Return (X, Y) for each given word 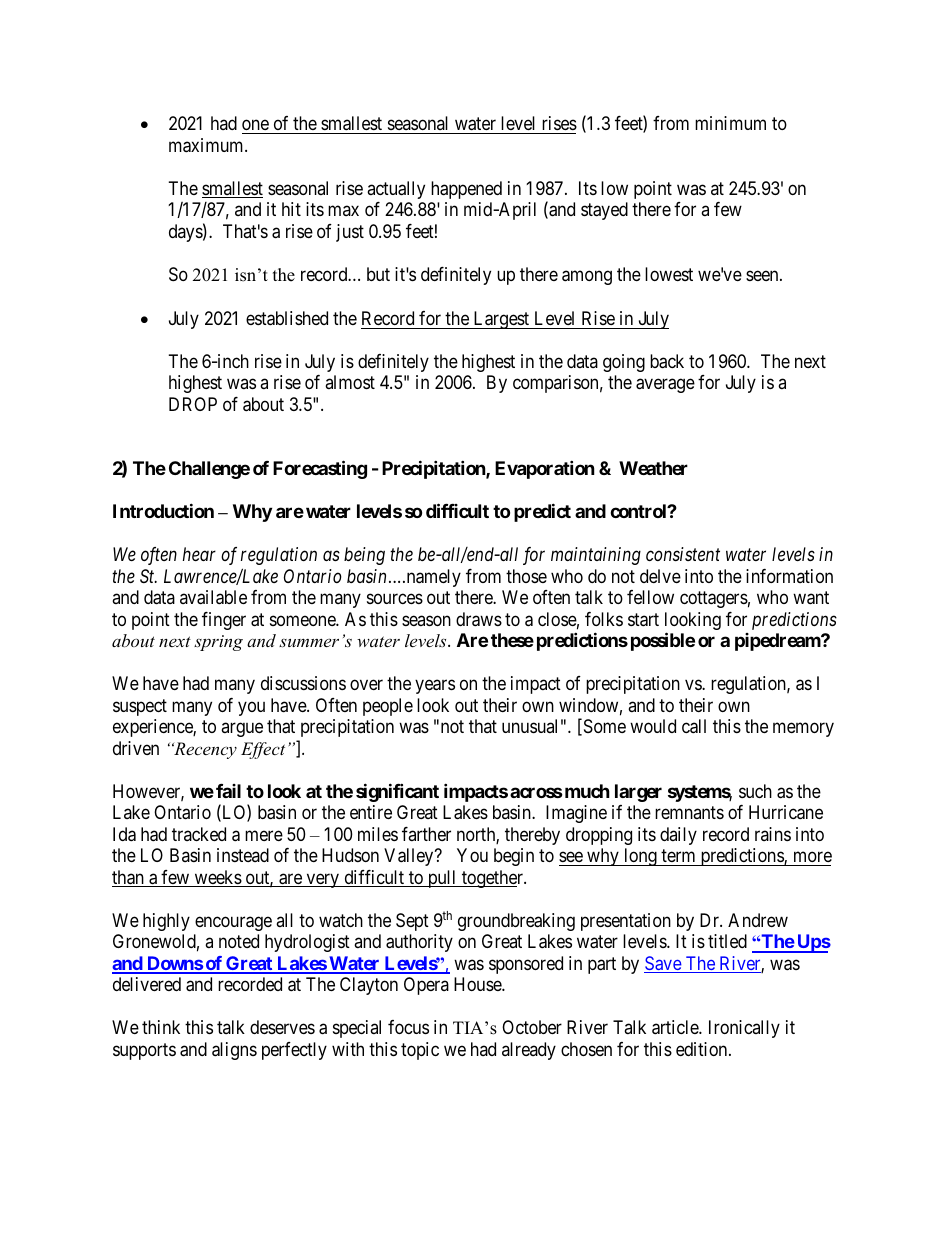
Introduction (163, 510)
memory (803, 730)
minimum (730, 123)
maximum (207, 145)
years (435, 687)
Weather (653, 468)
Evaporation (545, 470)
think (161, 1027)
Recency (204, 750)
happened (466, 190)
